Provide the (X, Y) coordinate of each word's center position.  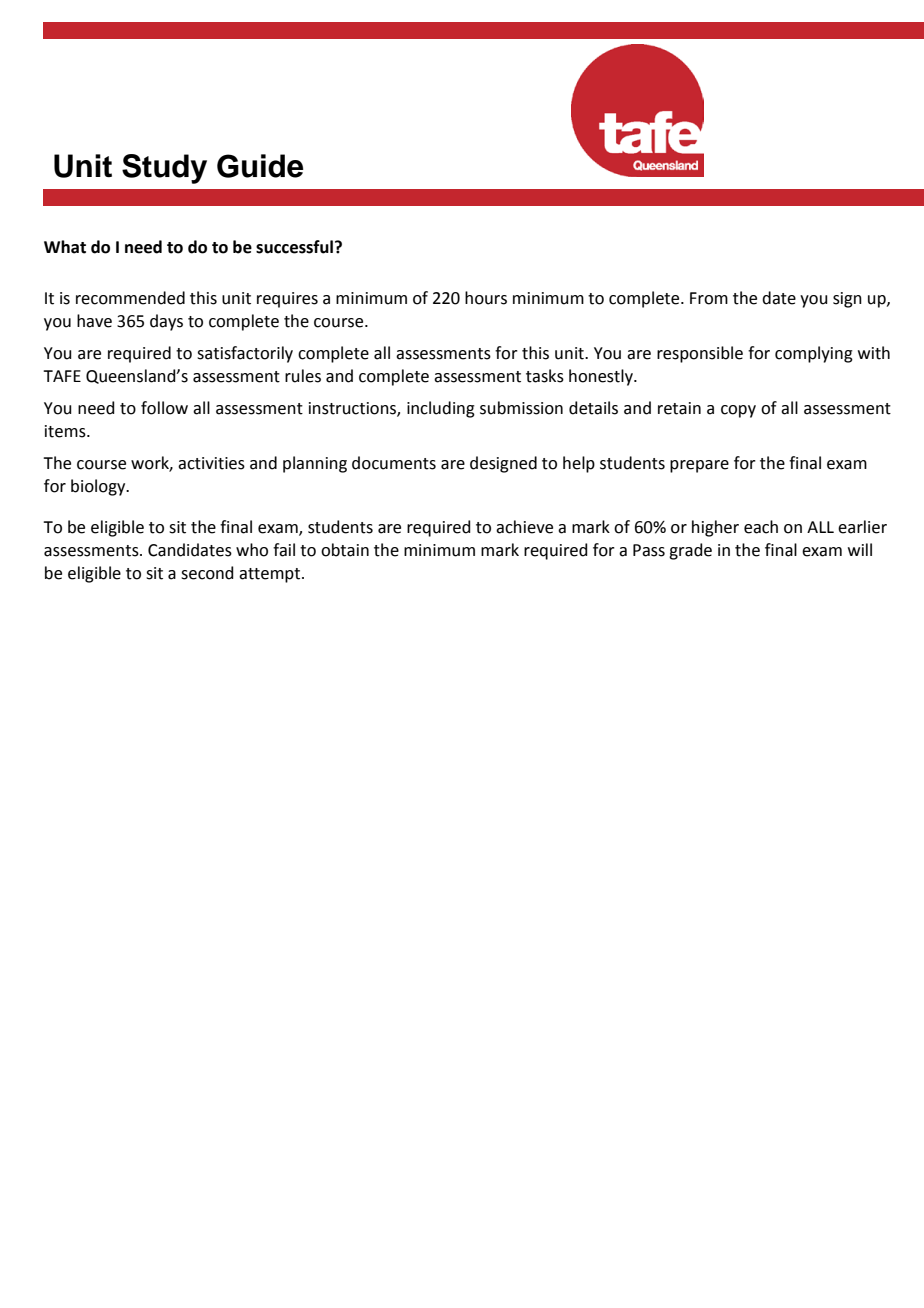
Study (164, 169)
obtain (345, 550)
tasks (545, 376)
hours (486, 298)
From (709, 298)
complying (814, 354)
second (207, 573)
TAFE (62, 376)
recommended (130, 298)
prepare (699, 466)
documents (394, 463)
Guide (260, 166)
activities (211, 463)
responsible (700, 354)
